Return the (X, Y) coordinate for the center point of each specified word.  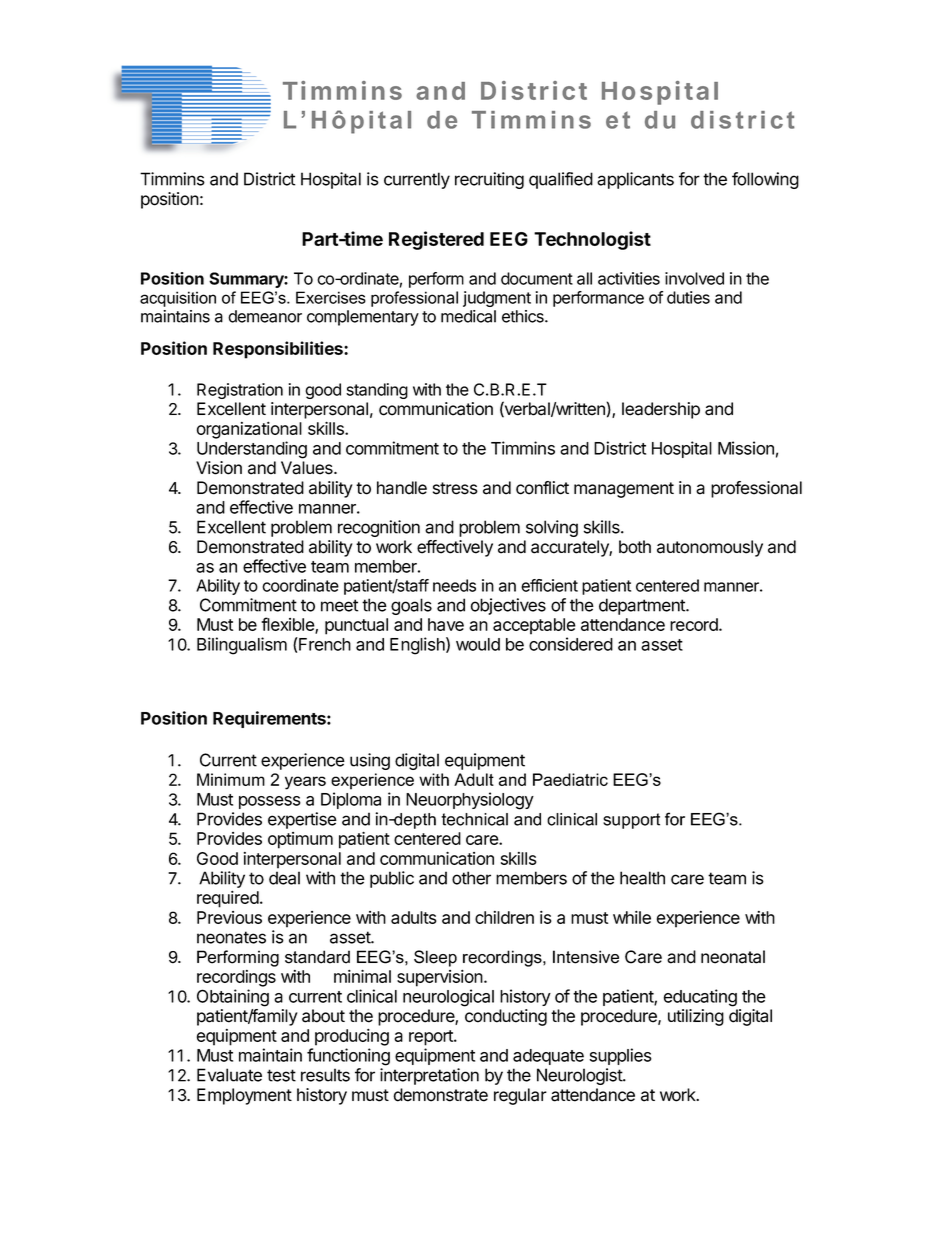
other (471, 878)
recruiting (489, 180)
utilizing (696, 1017)
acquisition (178, 299)
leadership (661, 410)
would (478, 644)
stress (455, 488)
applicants (635, 180)
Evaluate (229, 1075)
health (642, 878)
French (324, 644)
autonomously (710, 548)
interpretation (429, 1076)
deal (284, 878)
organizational (249, 430)
